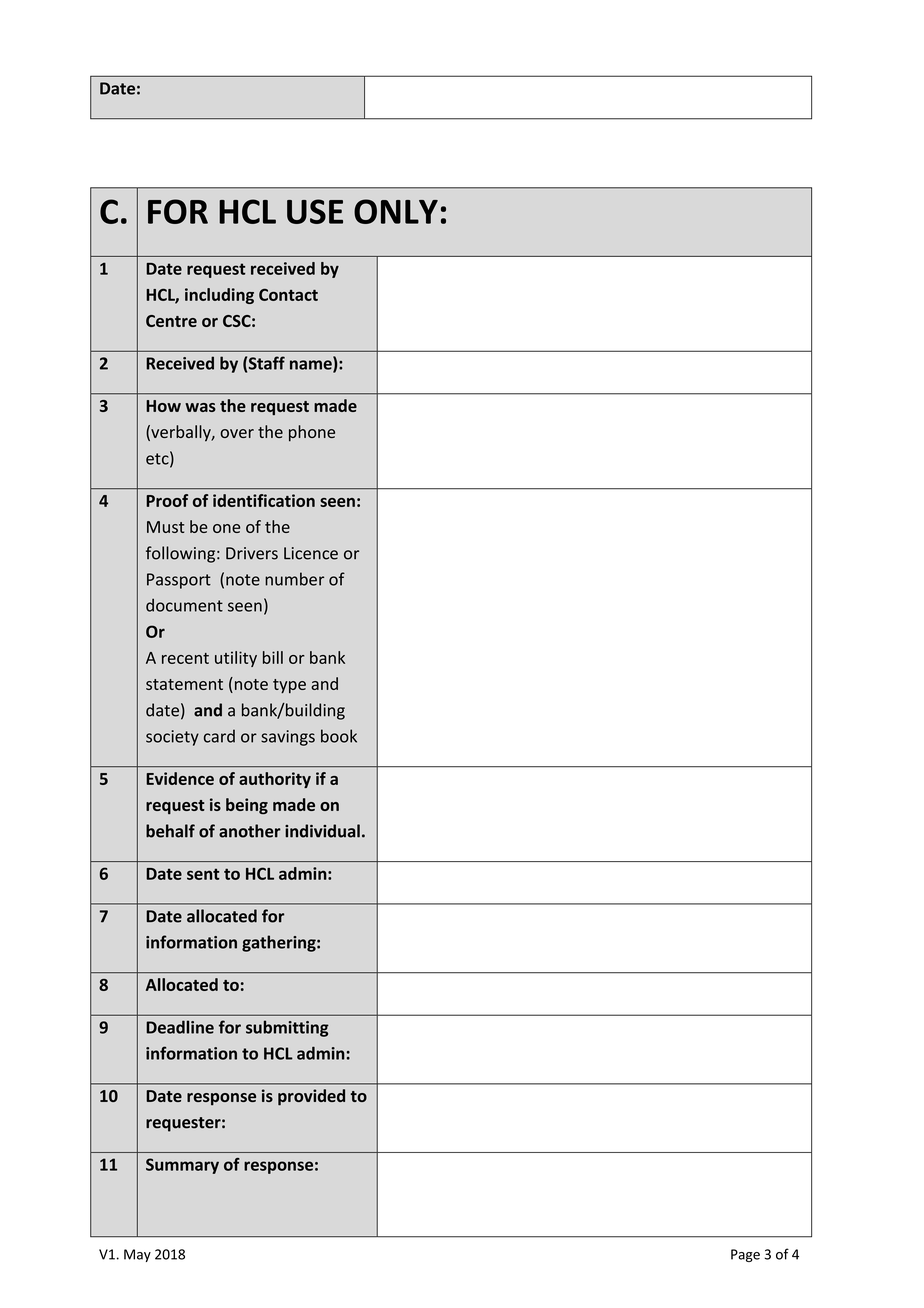 The height and width of the screenshot is (1308, 924). What do you see at coordinates (203, 874) in the screenshot?
I see `sent` at bounding box center [203, 874].
